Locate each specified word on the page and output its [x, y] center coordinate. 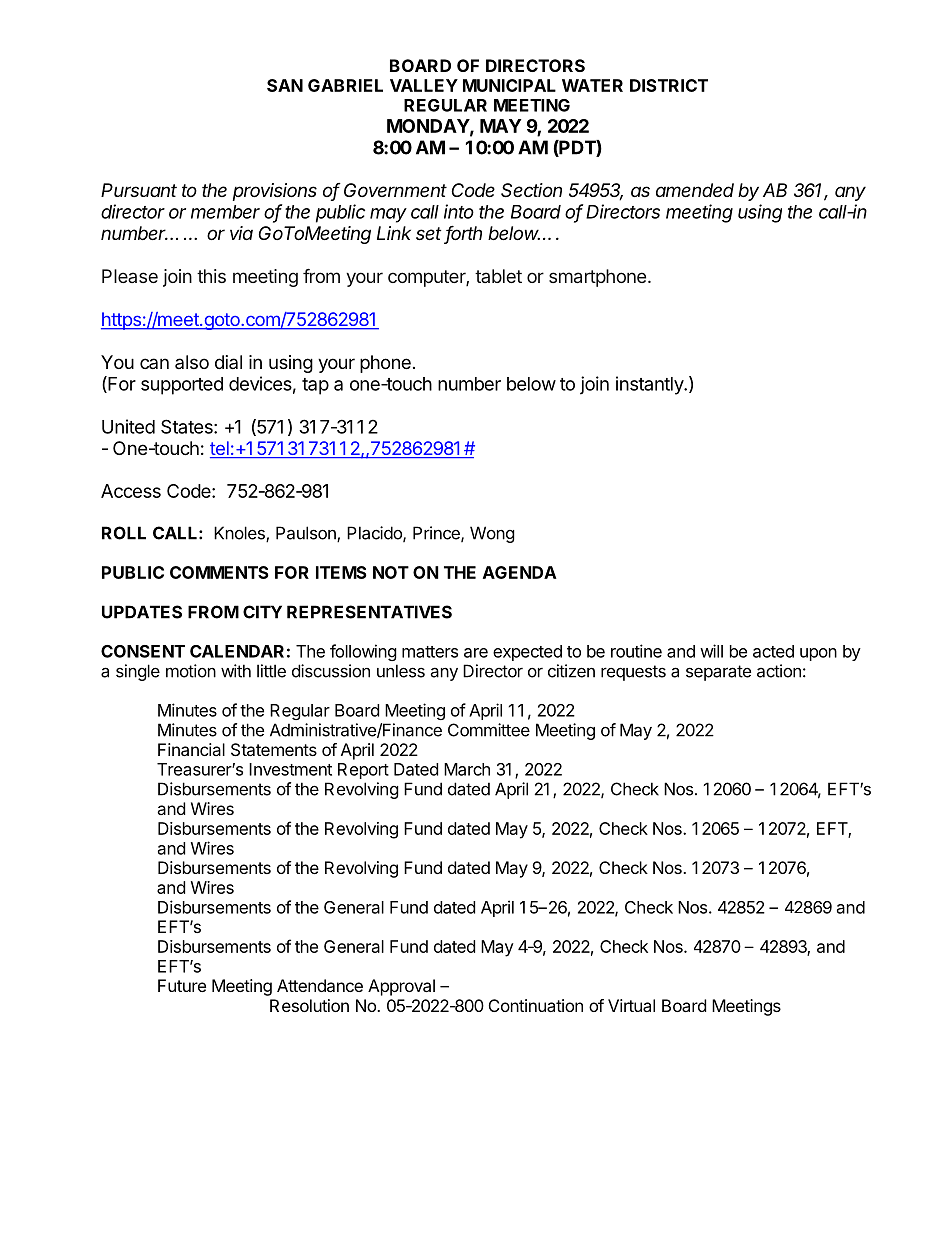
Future [182, 985]
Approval [401, 987]
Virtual [631, 1005]
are [476, 653]
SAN [285, 85]
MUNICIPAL [509, 85]
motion [191, 671]
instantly [650, 385]
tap [315, 386]
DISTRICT [669, 85]
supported [182, 386]
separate [718, 673]
